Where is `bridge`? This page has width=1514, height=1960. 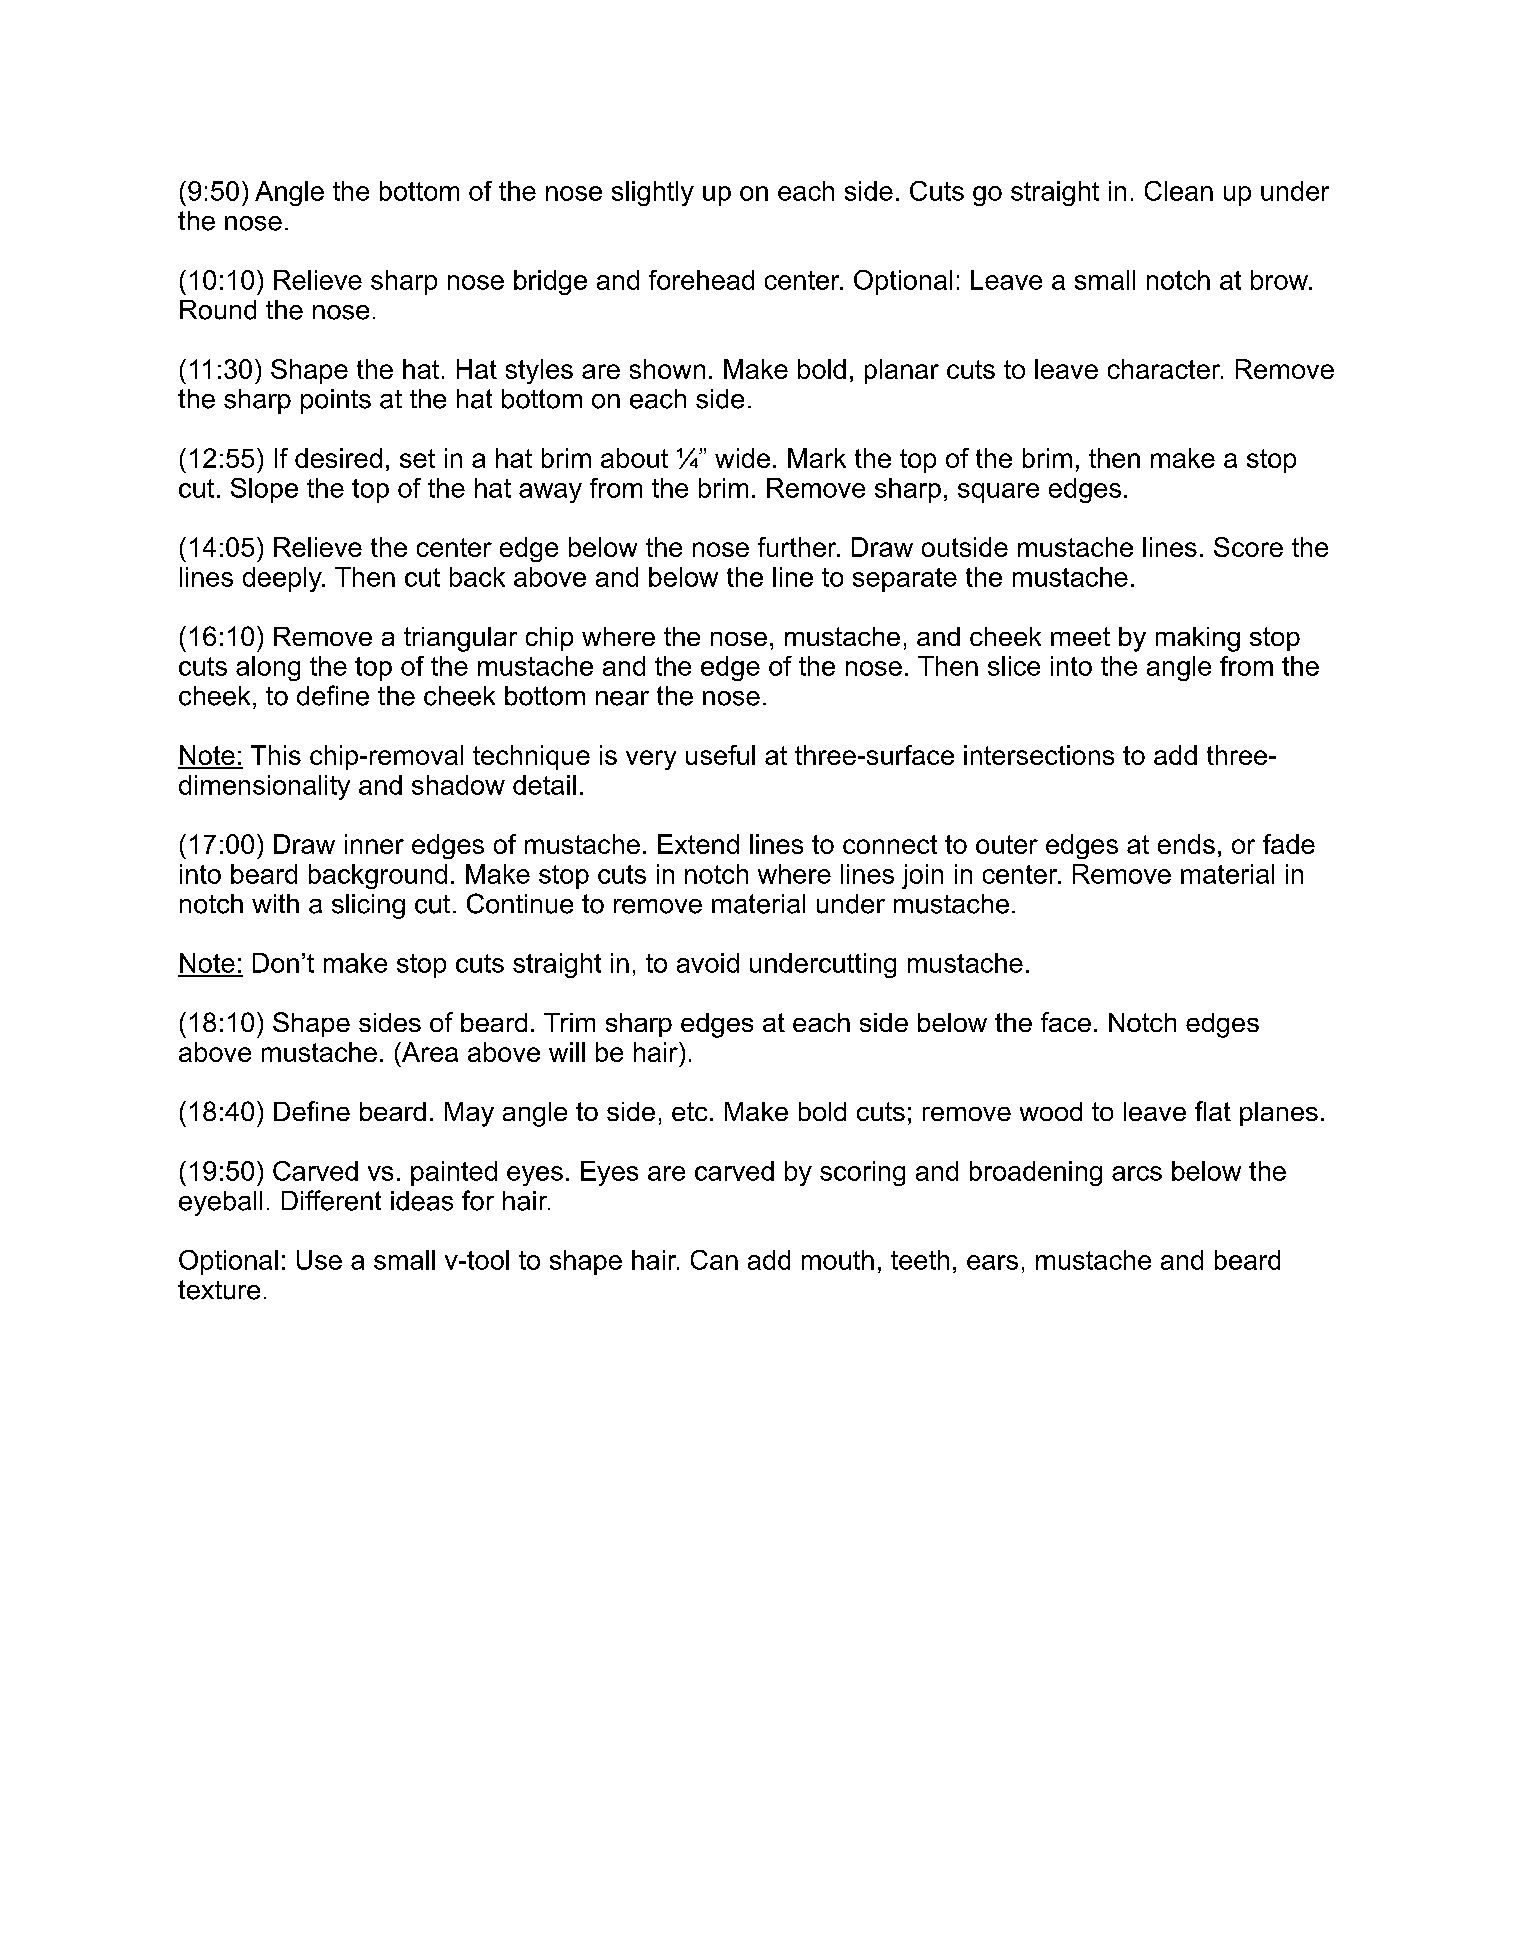 bridge is located at coordinates (550, 282).
